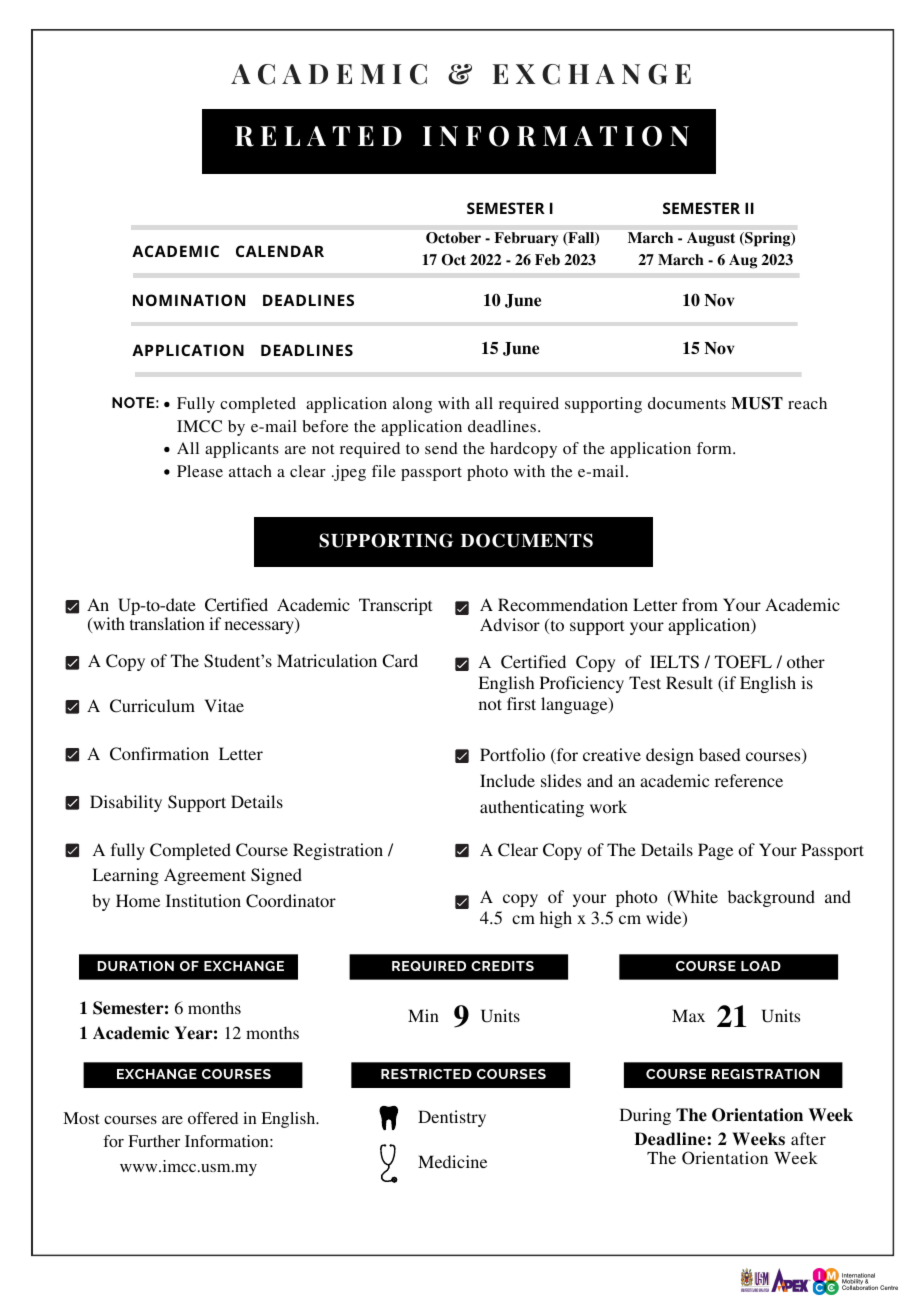 This image has width=924, height=1308. I want to click on Card, so click(400, 661).
